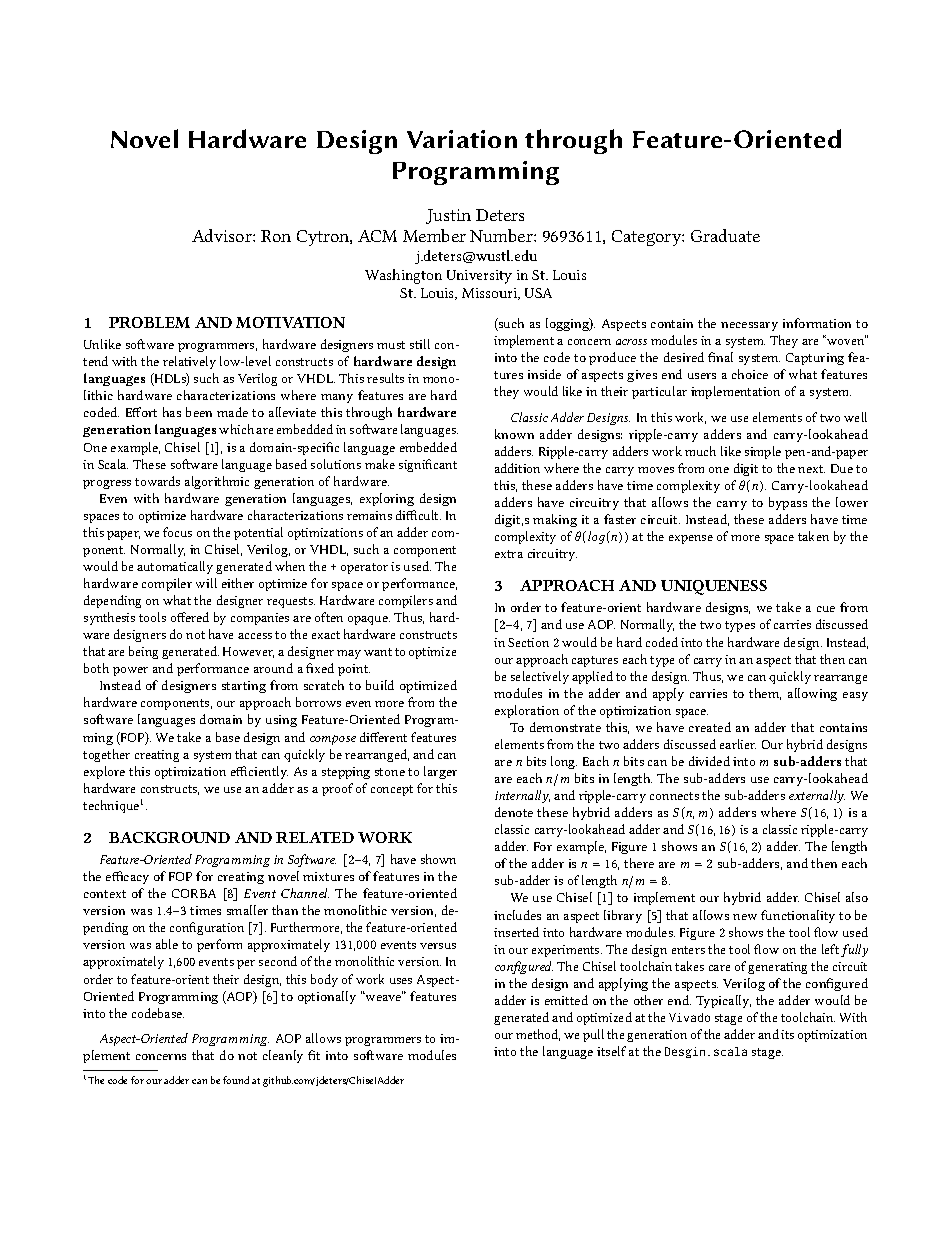 This image has height=1233, width=952. Describe the element at coordinates (462, 139) in the image. I see `Variation` at that location.
